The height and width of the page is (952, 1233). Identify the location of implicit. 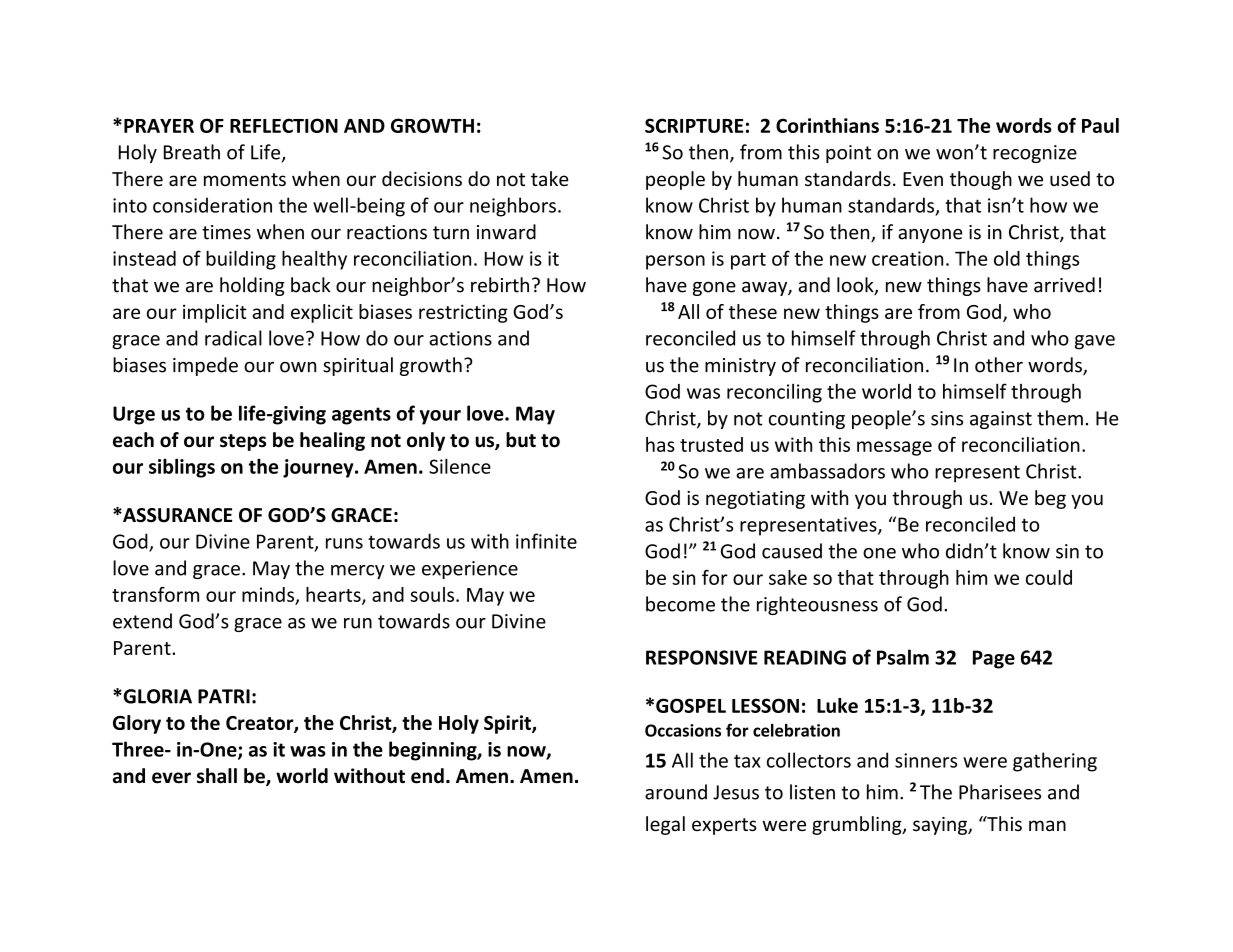
(215, 313).
